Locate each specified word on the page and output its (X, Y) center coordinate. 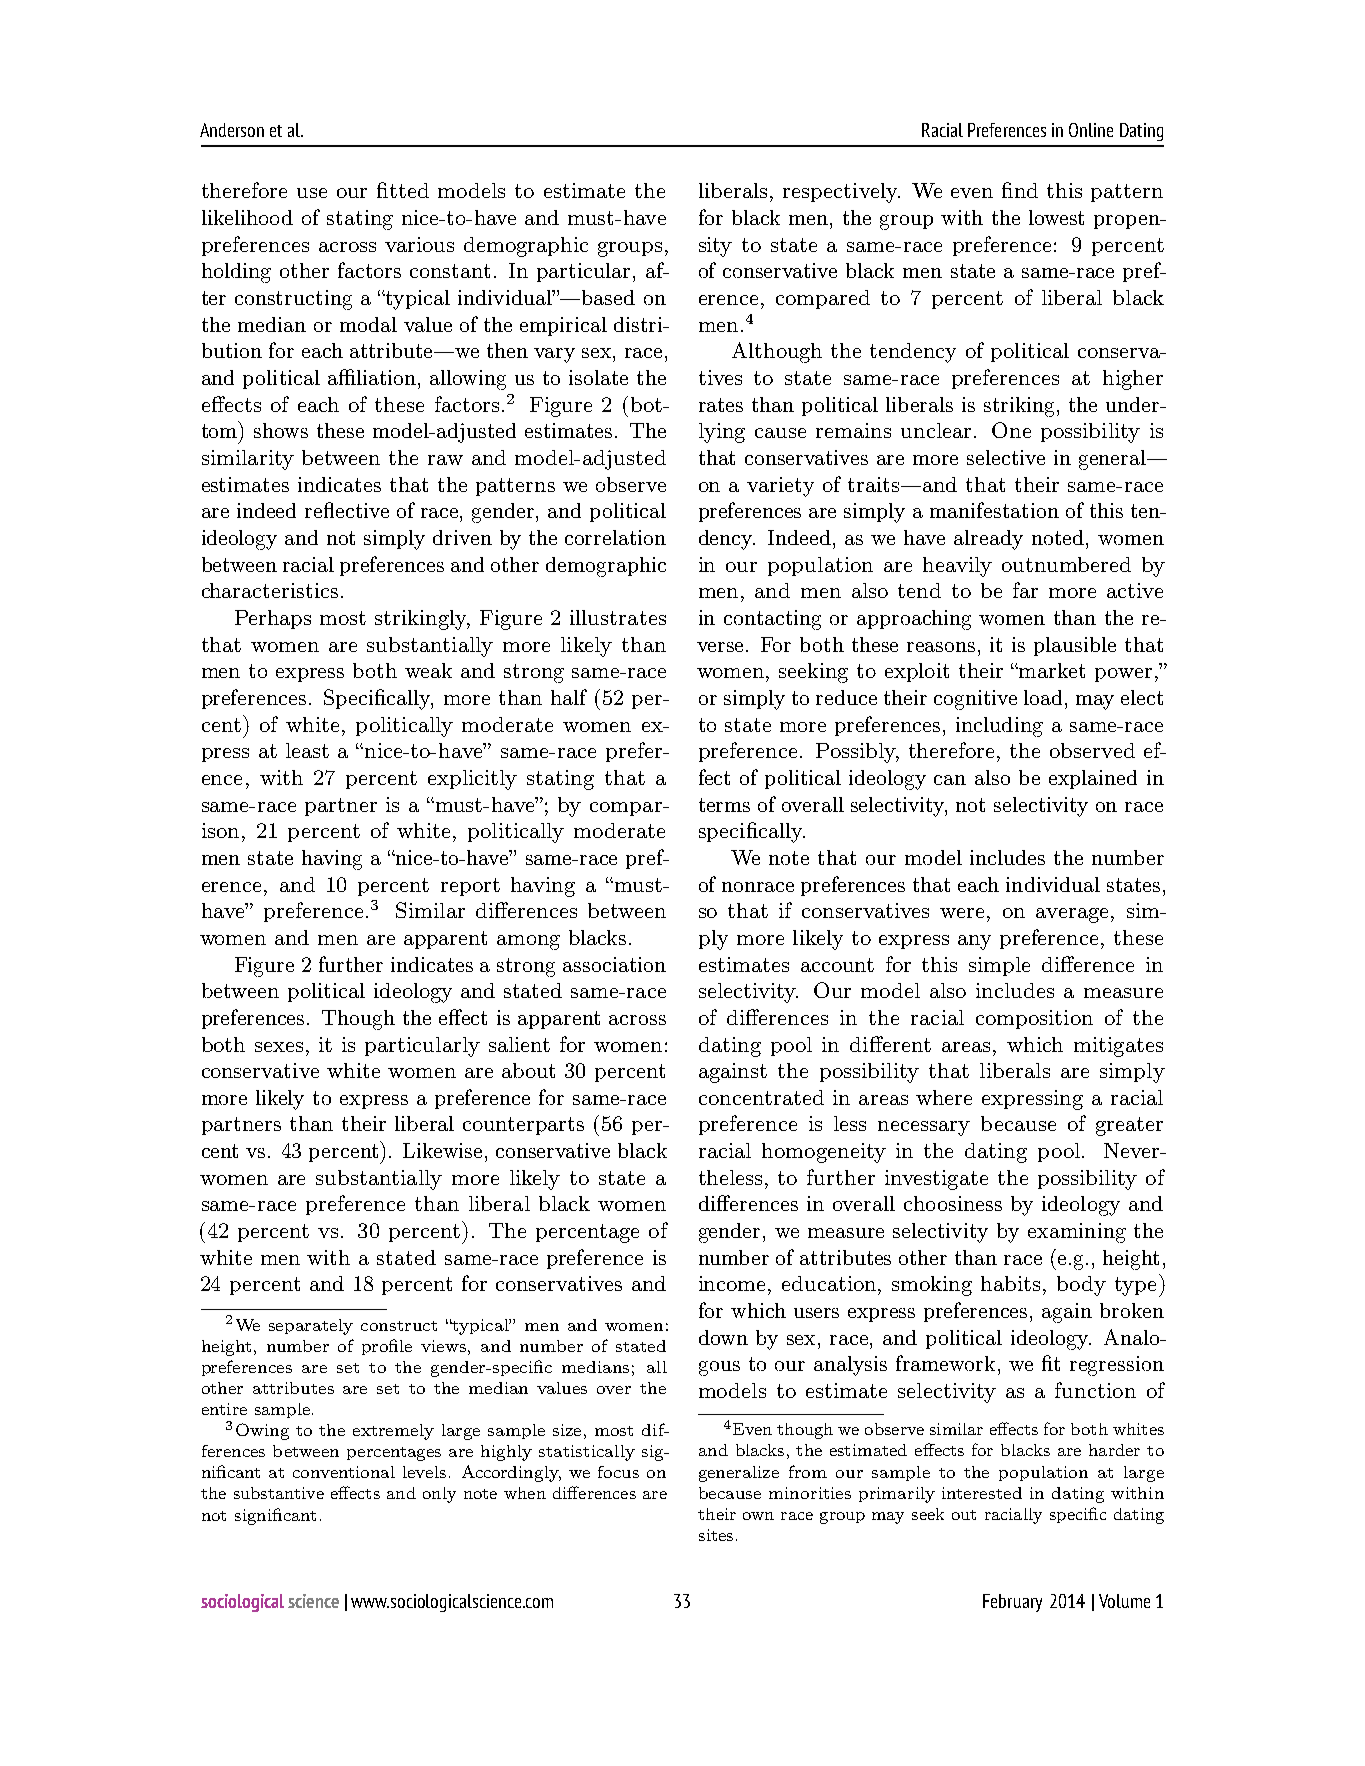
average (1072, 915)
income (734, 1283)
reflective (347, 510)
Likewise (442, 1150)
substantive (279, 1493)
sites (716, 1535)
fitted (403, 190)
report (470, 887)
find (1020, 190)
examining (1077, 1233)
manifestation (994, 510)
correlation (615, 537)
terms (724, 805)
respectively (841, 193)
